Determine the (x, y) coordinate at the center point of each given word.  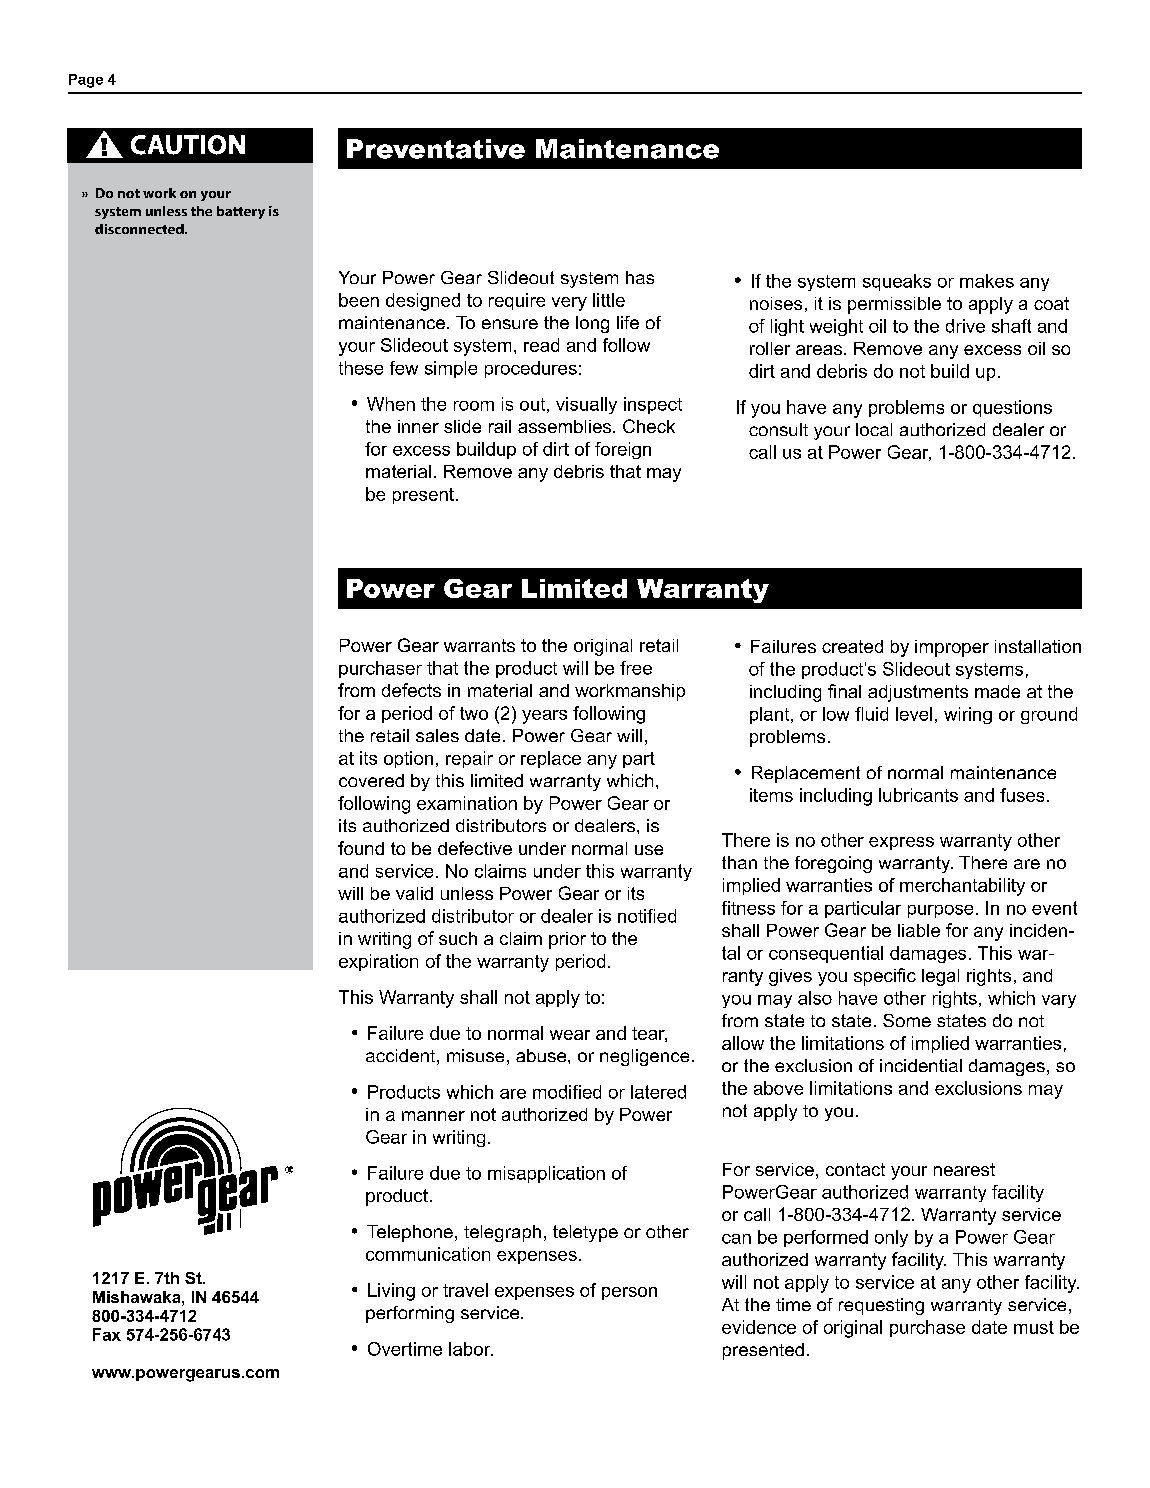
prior (567, 940)
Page (86, 81)
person (629, 1293)
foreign (623, 450)
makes (987, 281)
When (391, 404)
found (361, 848)
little (609, 300)
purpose (940, 911)
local (874, 429)
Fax (107, 1334)
